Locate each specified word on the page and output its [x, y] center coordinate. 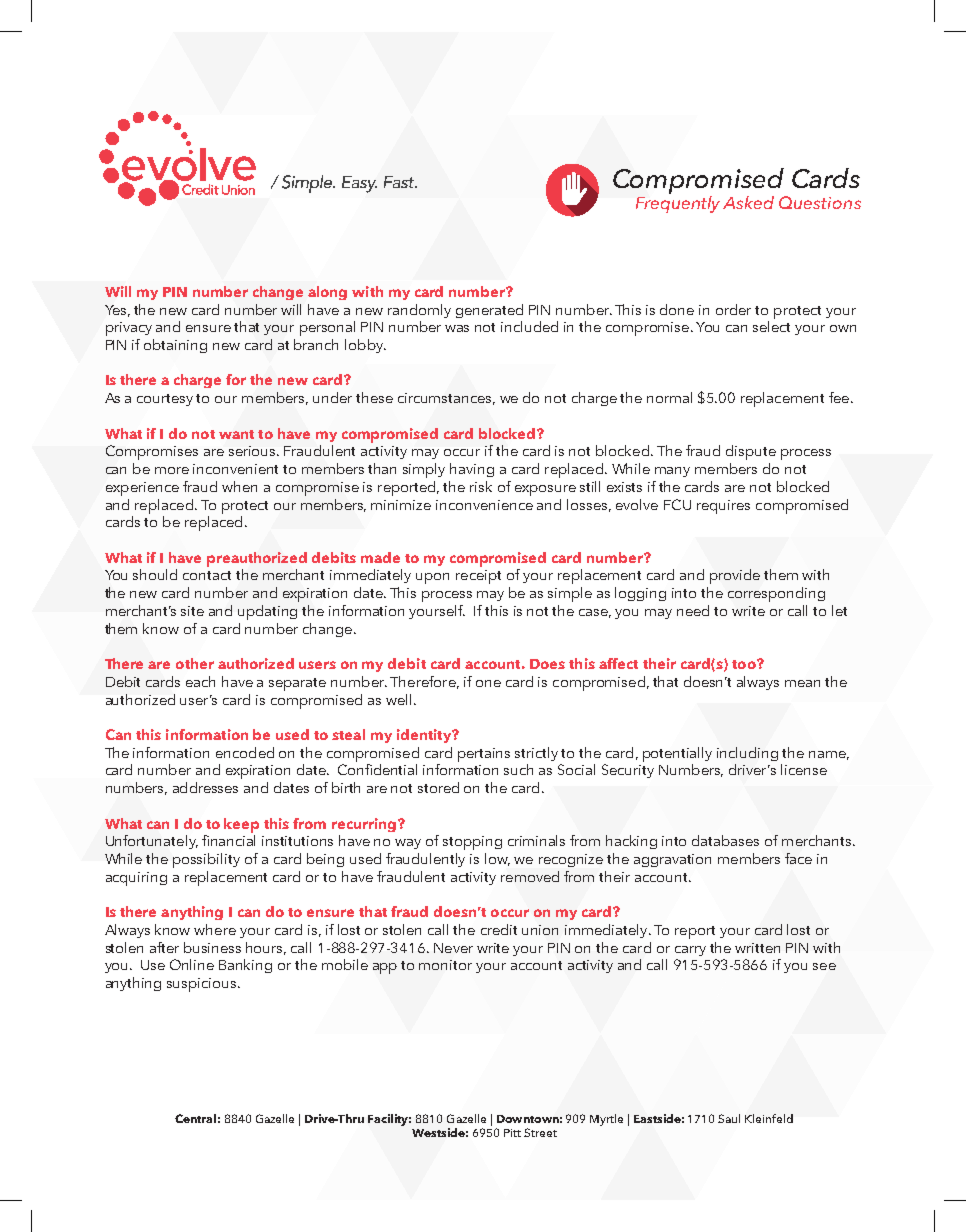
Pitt [512, 1133]
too [745, 664]
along [327, 293]
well [398, 699]
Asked [748, 202]
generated [489, 311]
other [195, 663]
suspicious [203, 985]
